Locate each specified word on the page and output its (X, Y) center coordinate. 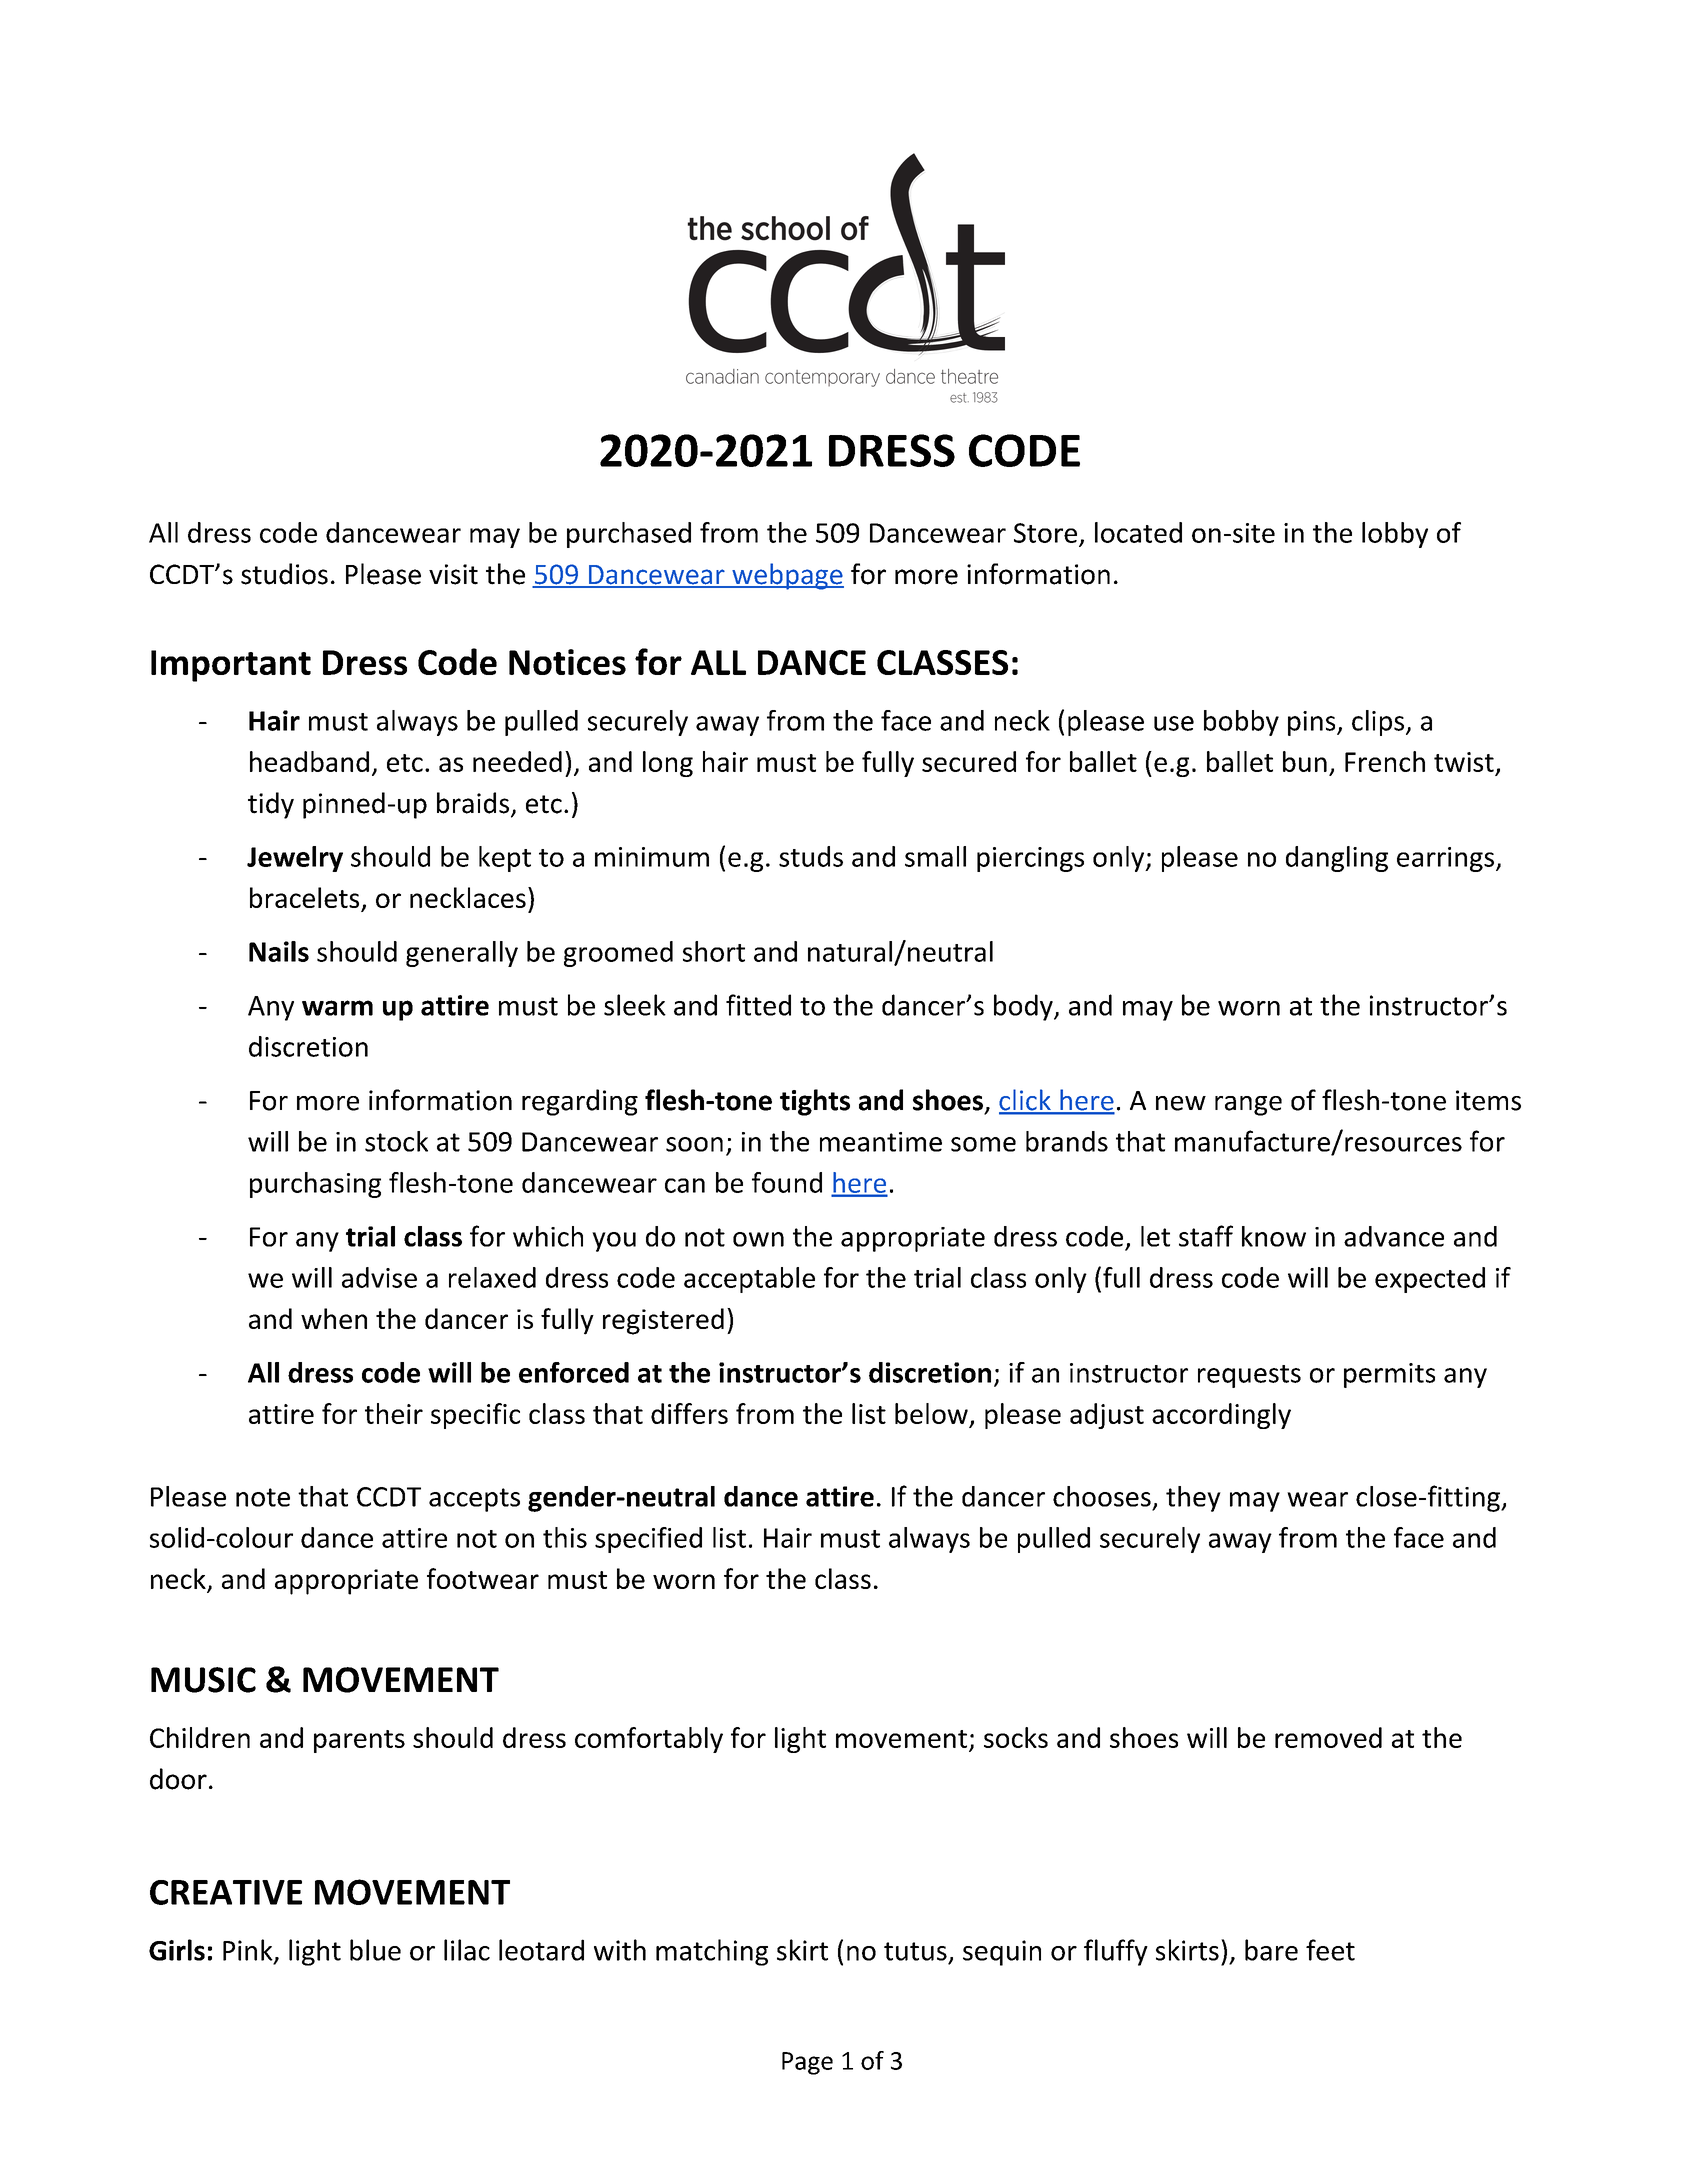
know (1274, 1236)
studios (284, 574)
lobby (1395, 535)
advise (379, 1277)
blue (375, 1950)
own (758, 1239)
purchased (629, 535)
